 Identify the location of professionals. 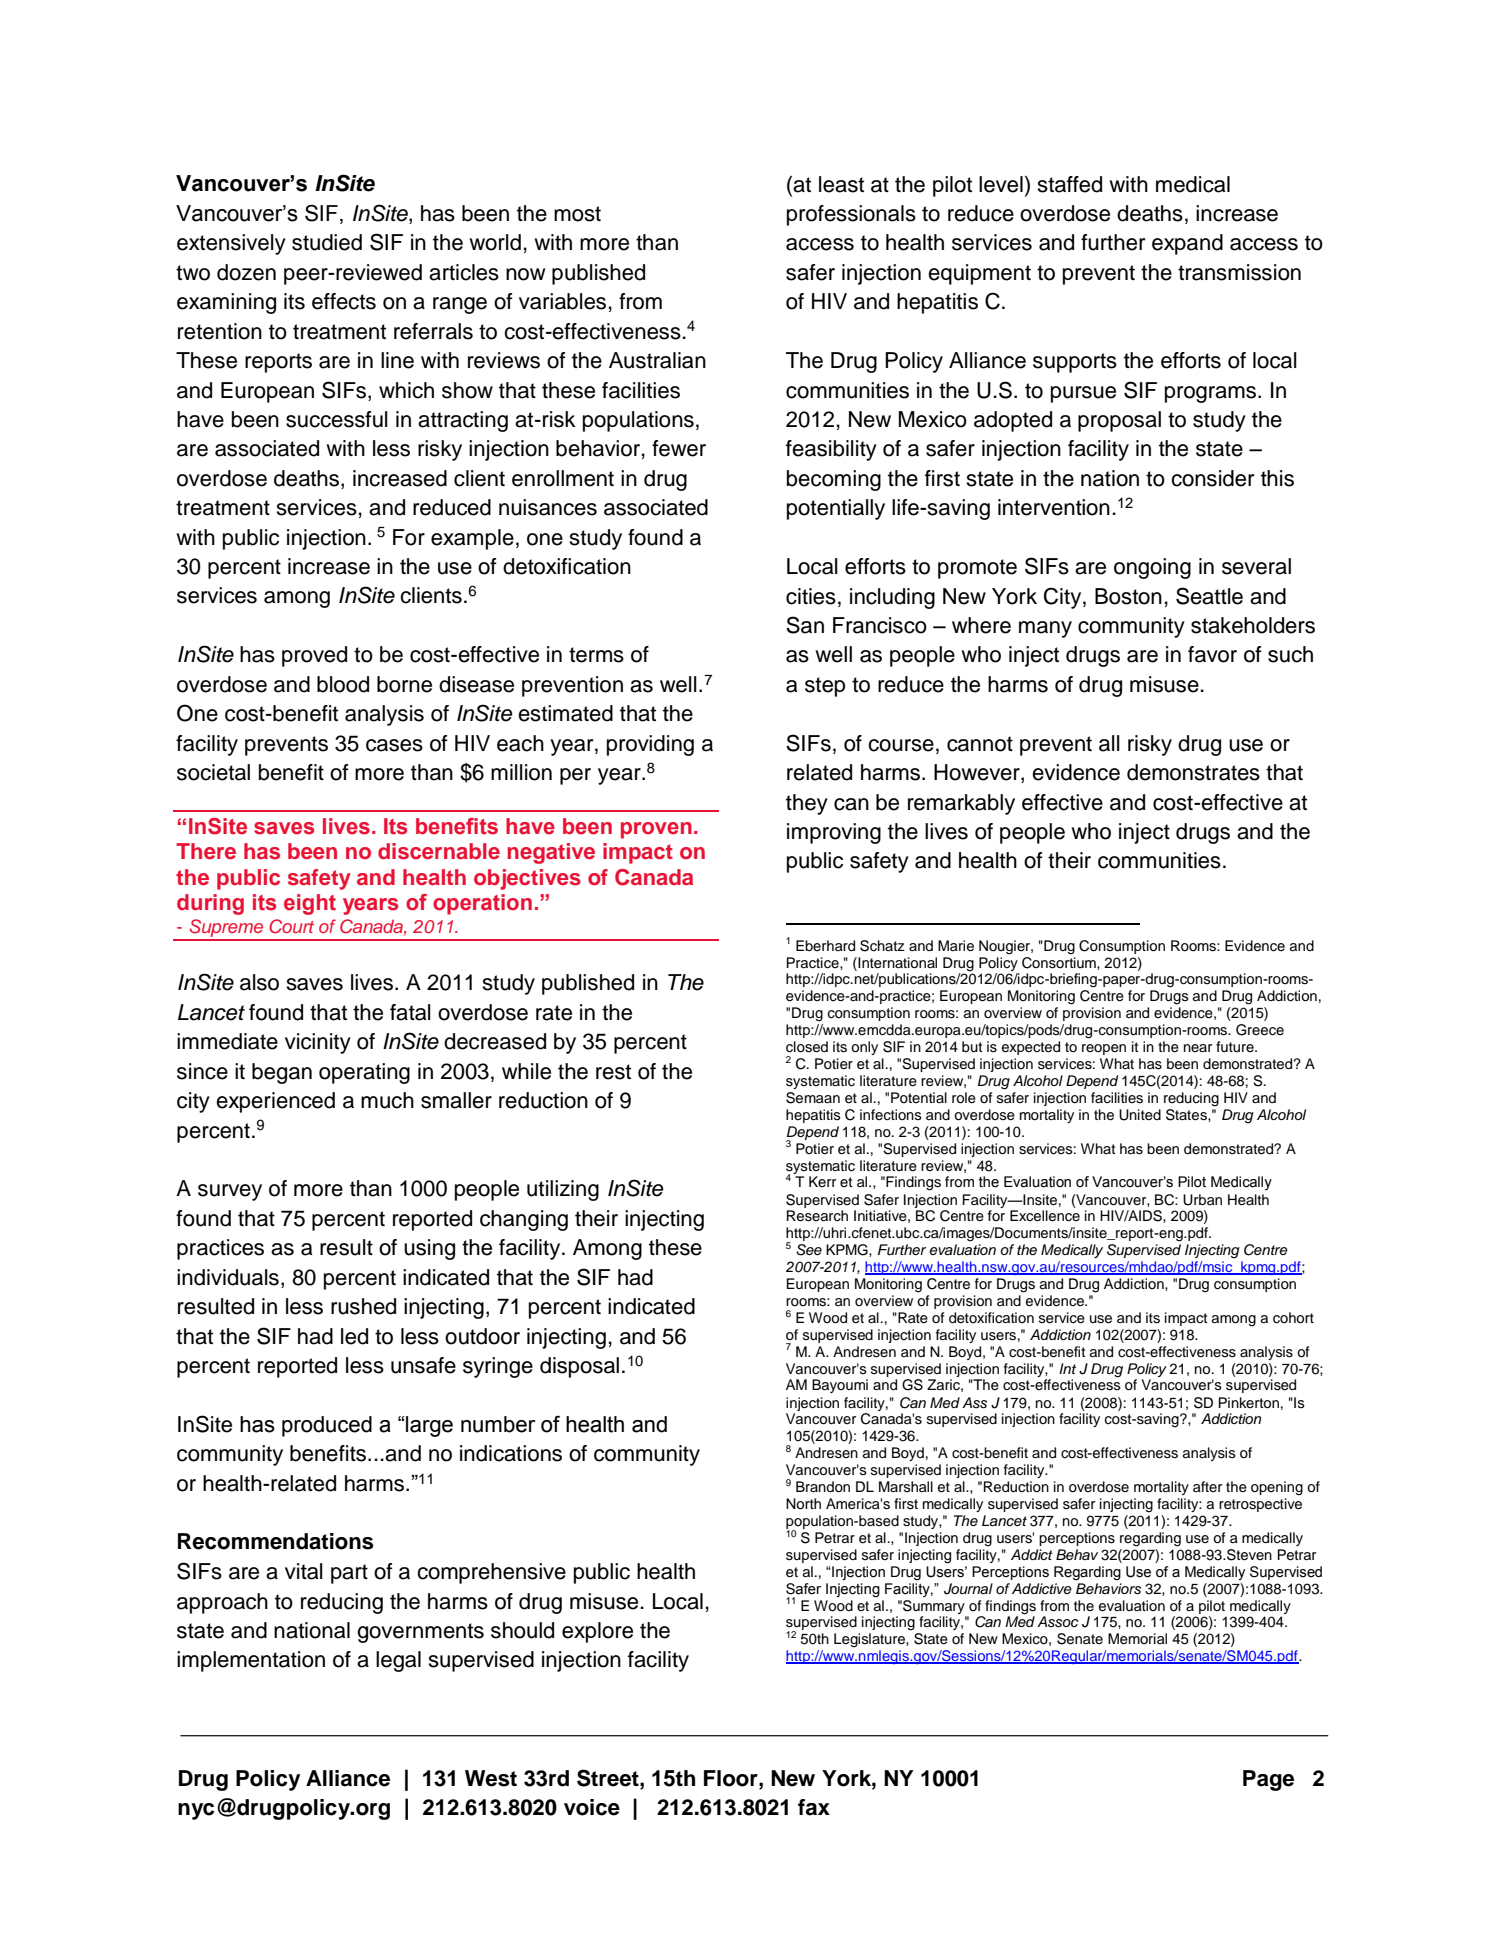
(851, 215).
